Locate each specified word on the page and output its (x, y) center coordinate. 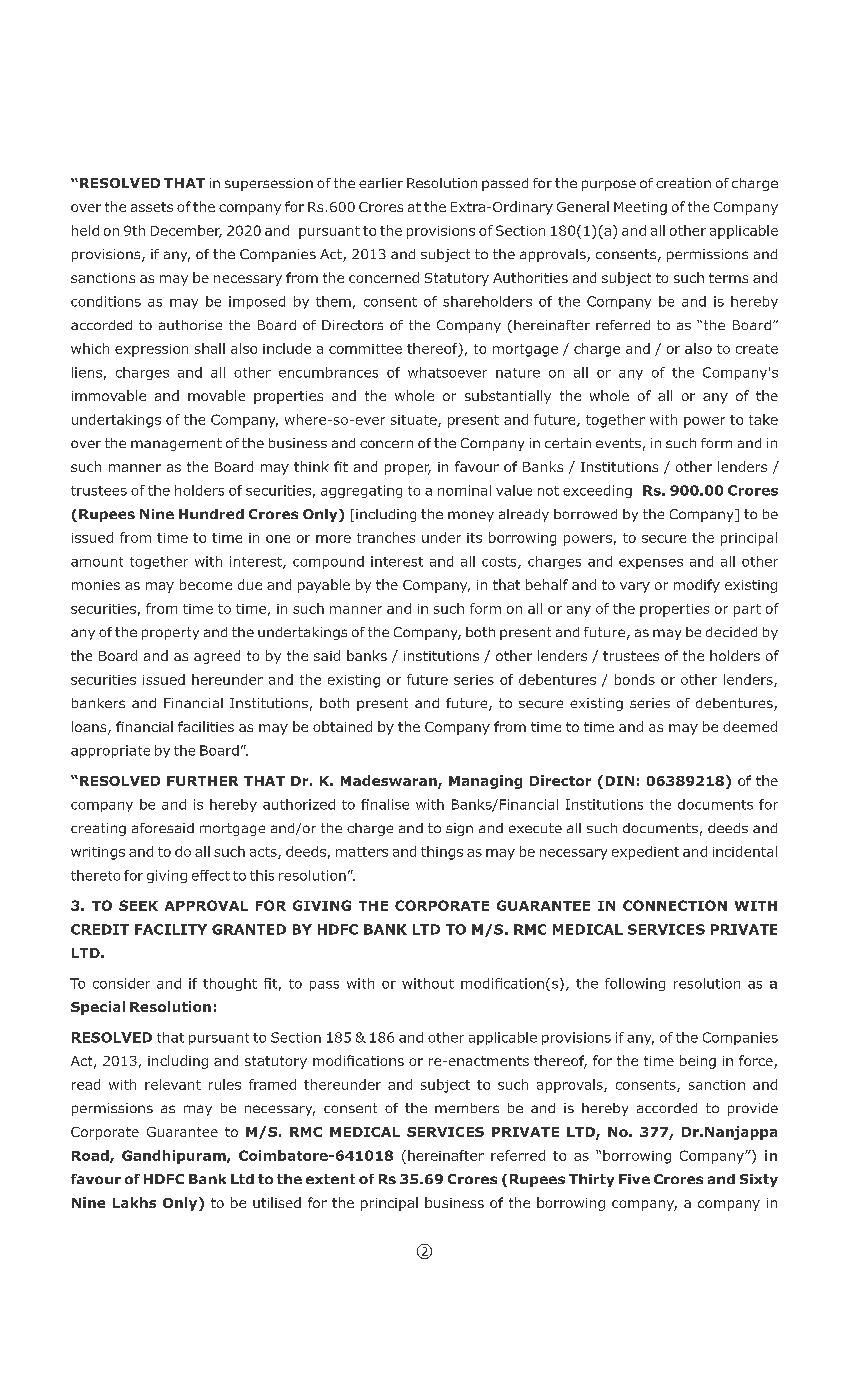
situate (415, 421)
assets (152, 207)
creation (683, 183)
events (618, 443)
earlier (381, 183)
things (442, 853)
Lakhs (134, 1202)
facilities (206, 726)
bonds (635, 679)
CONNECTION (675, 905)
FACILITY (171, 929)
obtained (342, 726)
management (176, 444)
